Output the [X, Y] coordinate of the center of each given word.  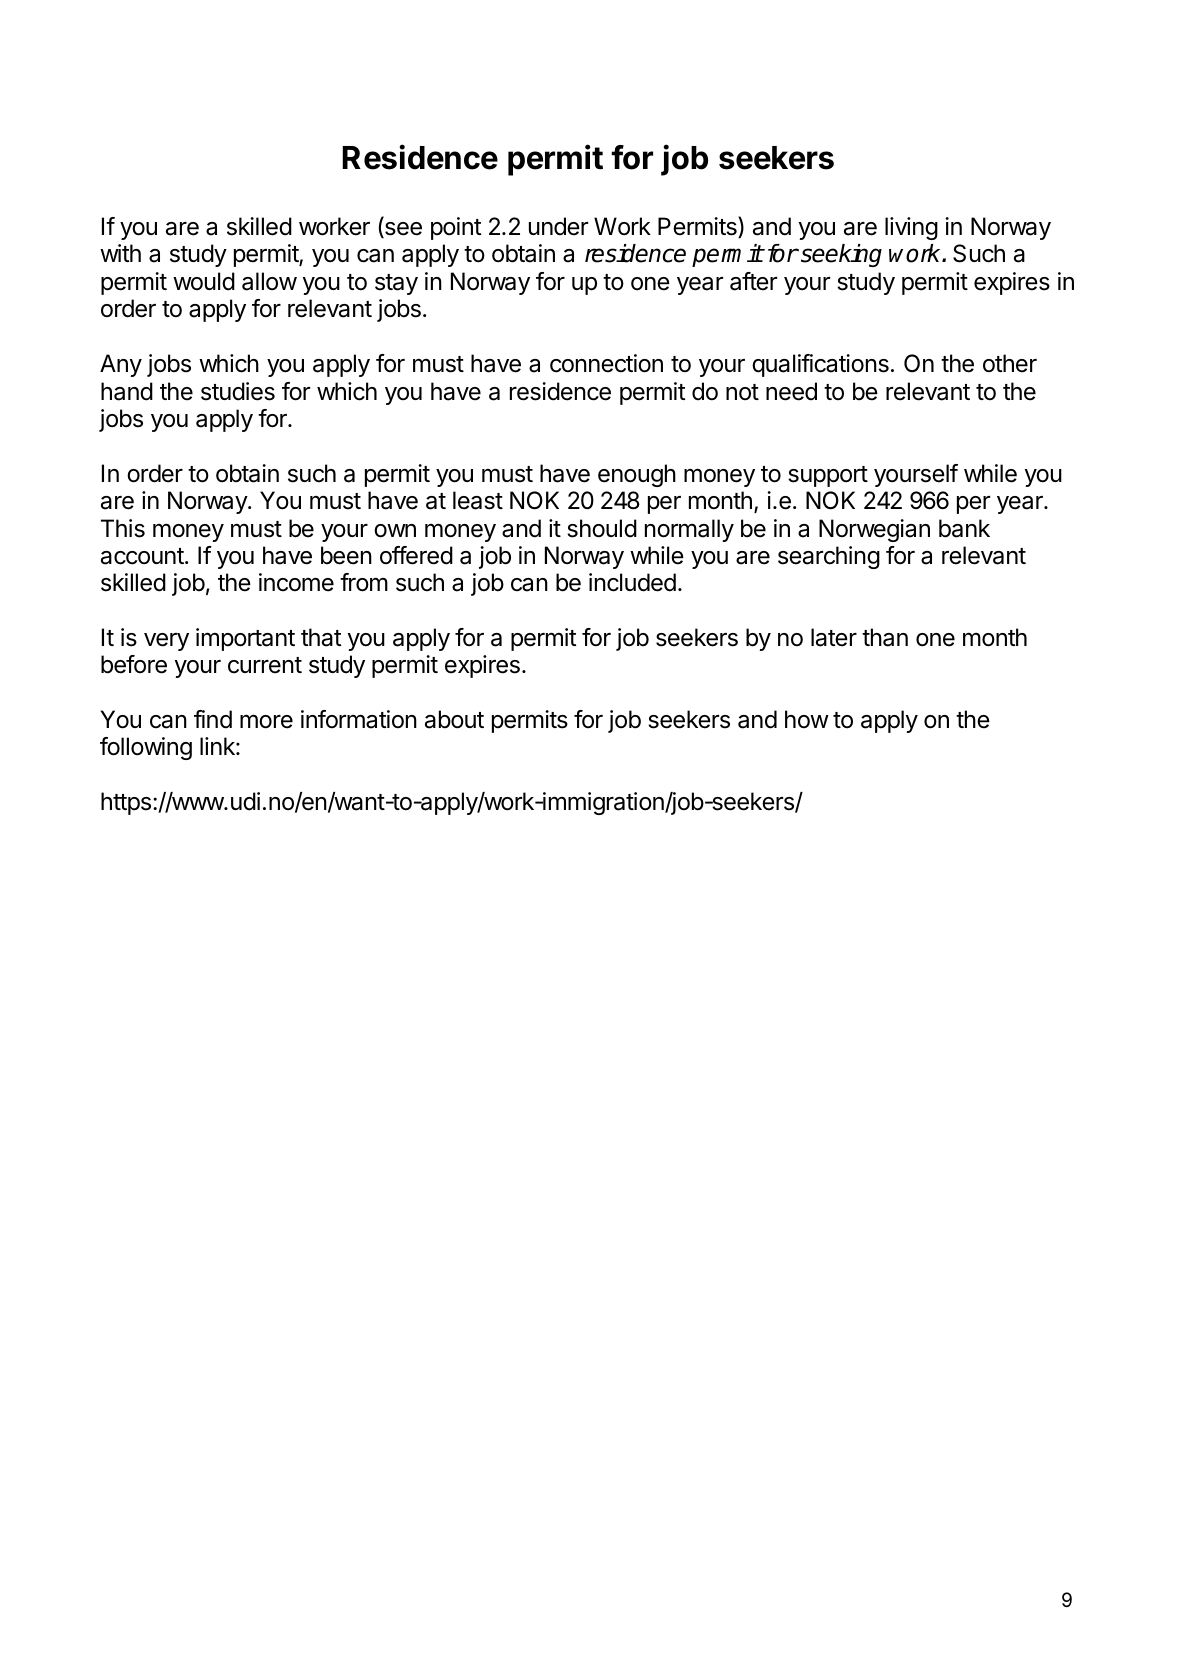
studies [238, 391]
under [558, 226]
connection [606, 363]
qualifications [820, 365]
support [828, 476]
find [213, 719]
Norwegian [874, 530]
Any [121, 365]
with [120, 253]
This [123, 528]
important [245, 639]
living [911, 228]
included [632, 582]
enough [637, 475]
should [602, 528]
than [885, 637]
